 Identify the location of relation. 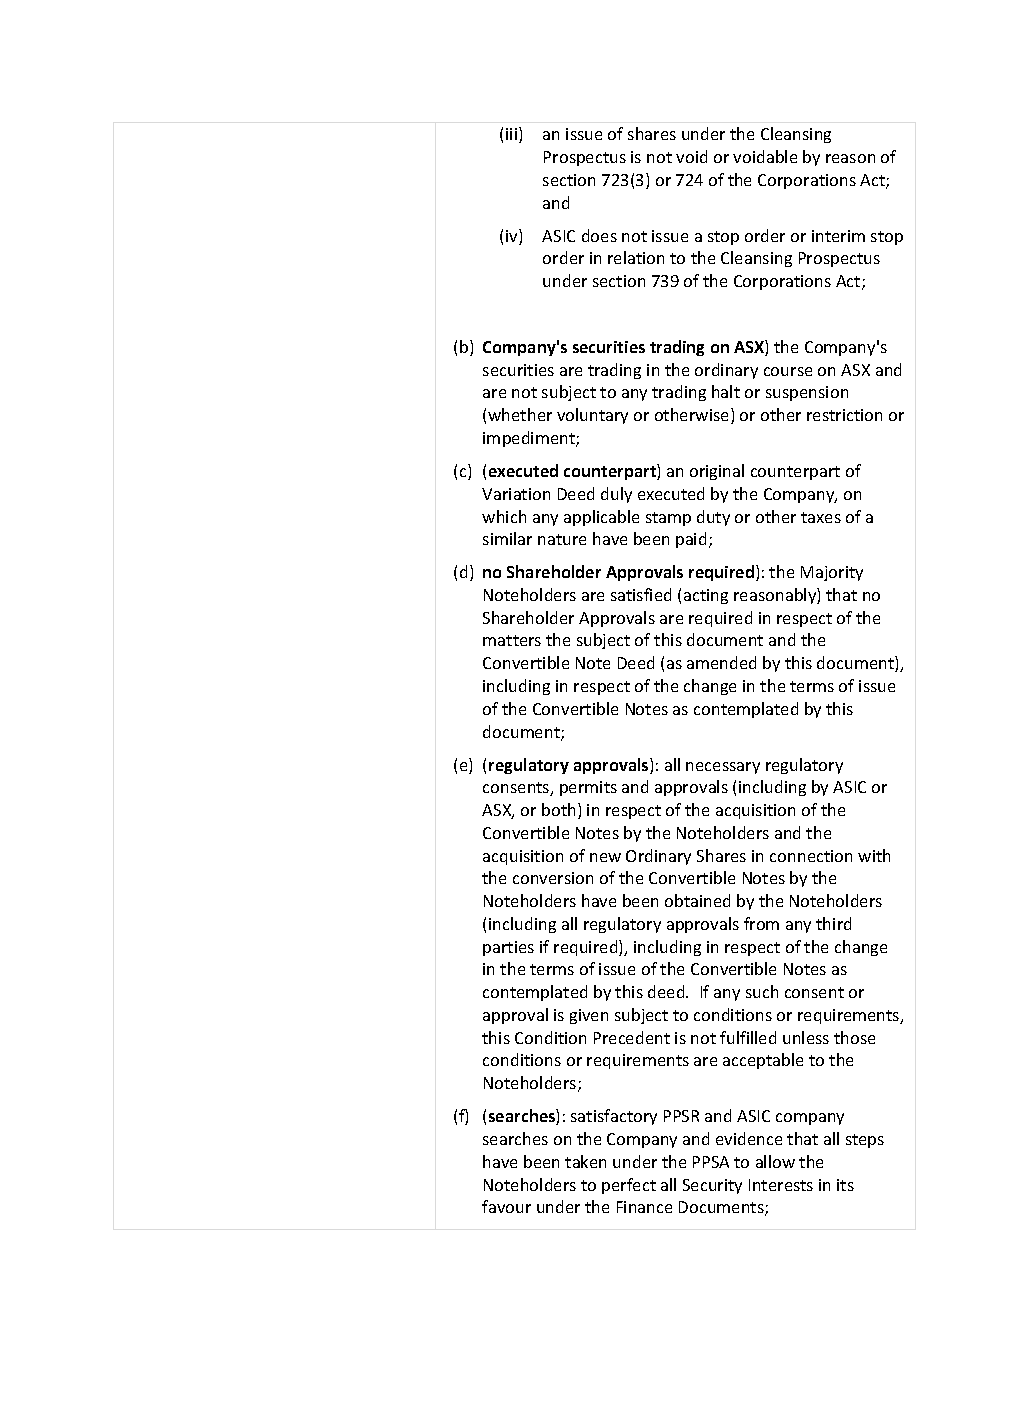
(636, 257).
